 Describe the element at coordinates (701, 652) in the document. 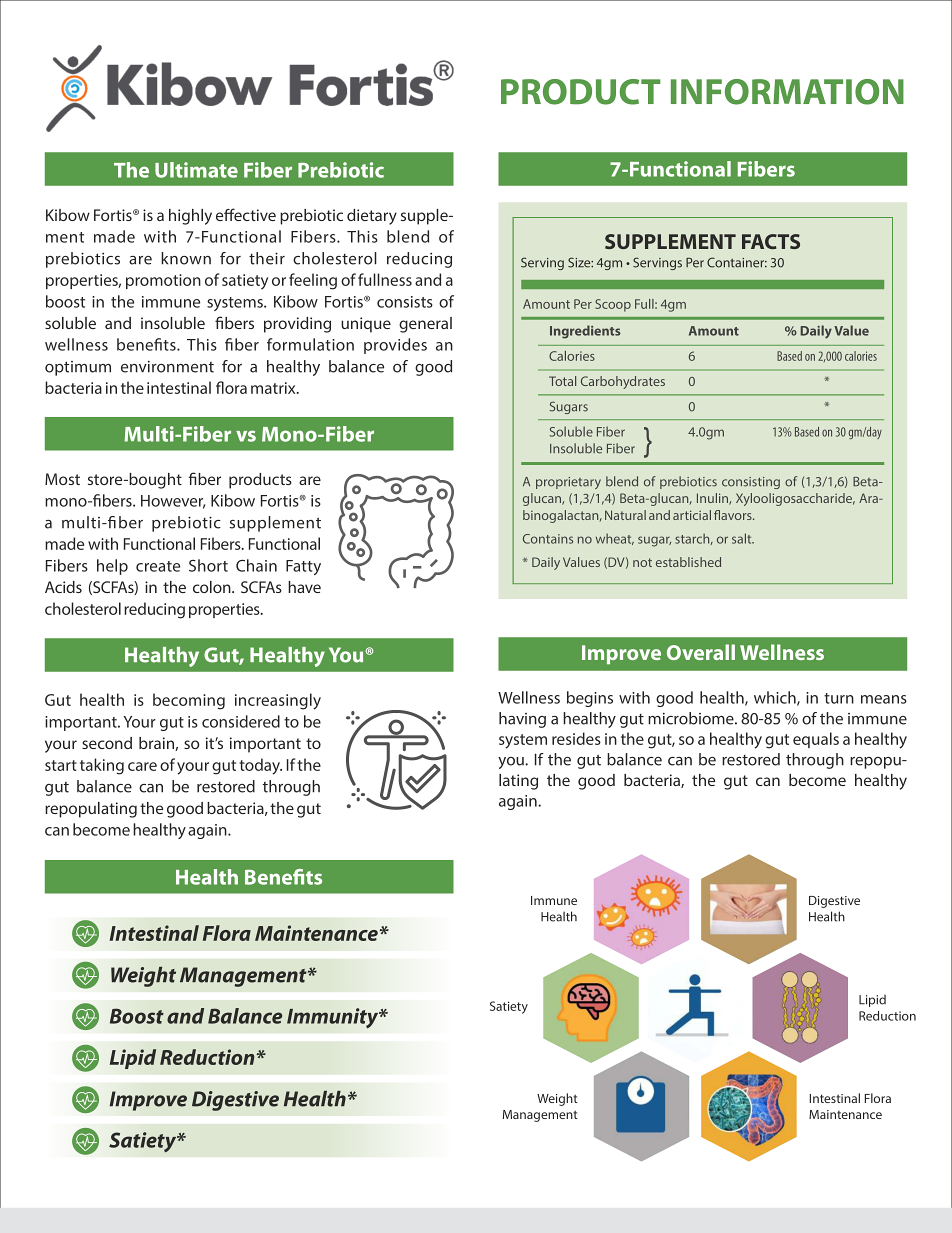

I see `Overall` at that location.
